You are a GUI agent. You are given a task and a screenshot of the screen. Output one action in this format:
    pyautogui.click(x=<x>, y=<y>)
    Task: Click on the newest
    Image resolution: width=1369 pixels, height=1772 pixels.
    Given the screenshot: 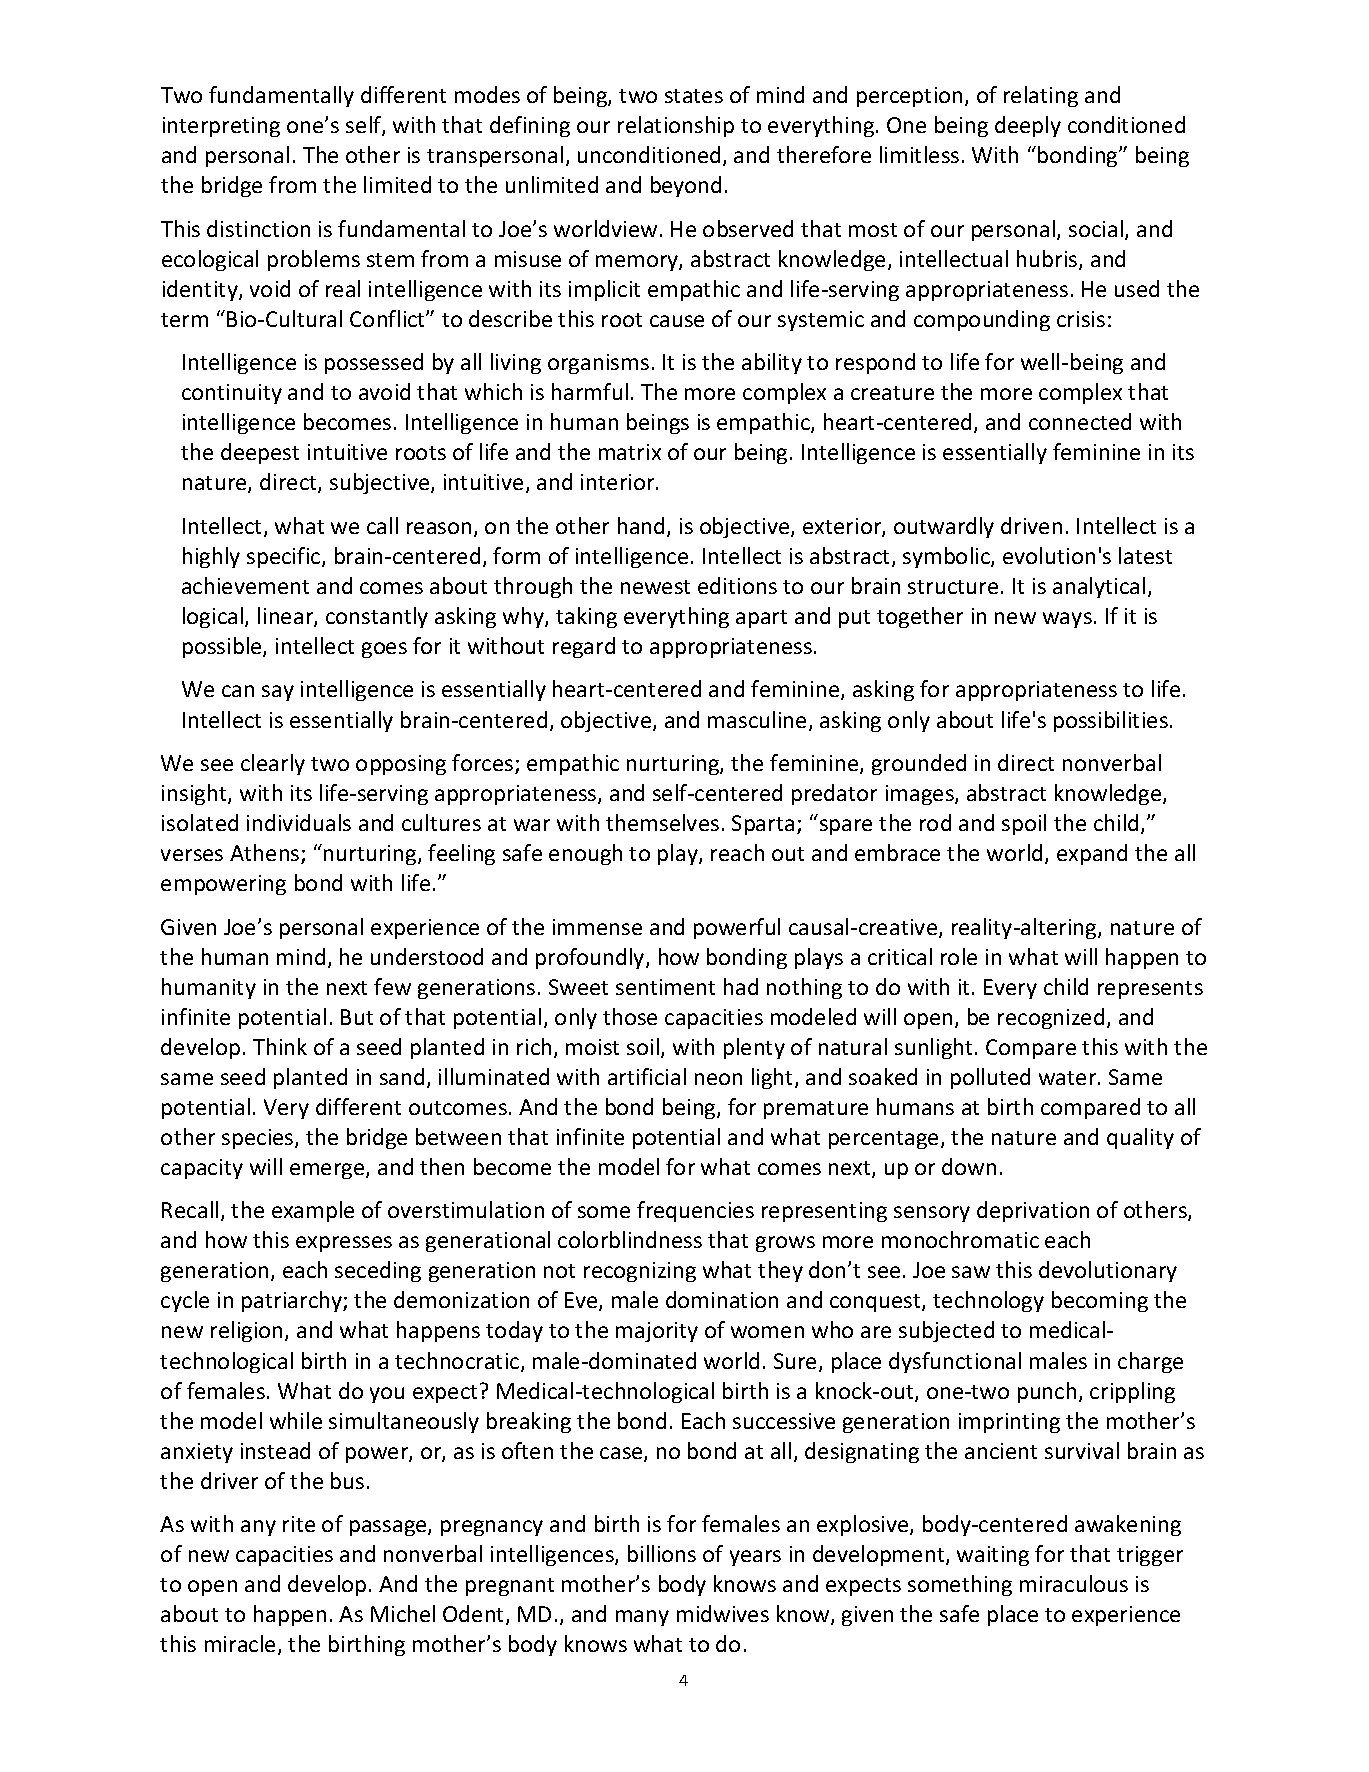 What is the action you would take?
    pyautogui.click(x=655, y=587)
